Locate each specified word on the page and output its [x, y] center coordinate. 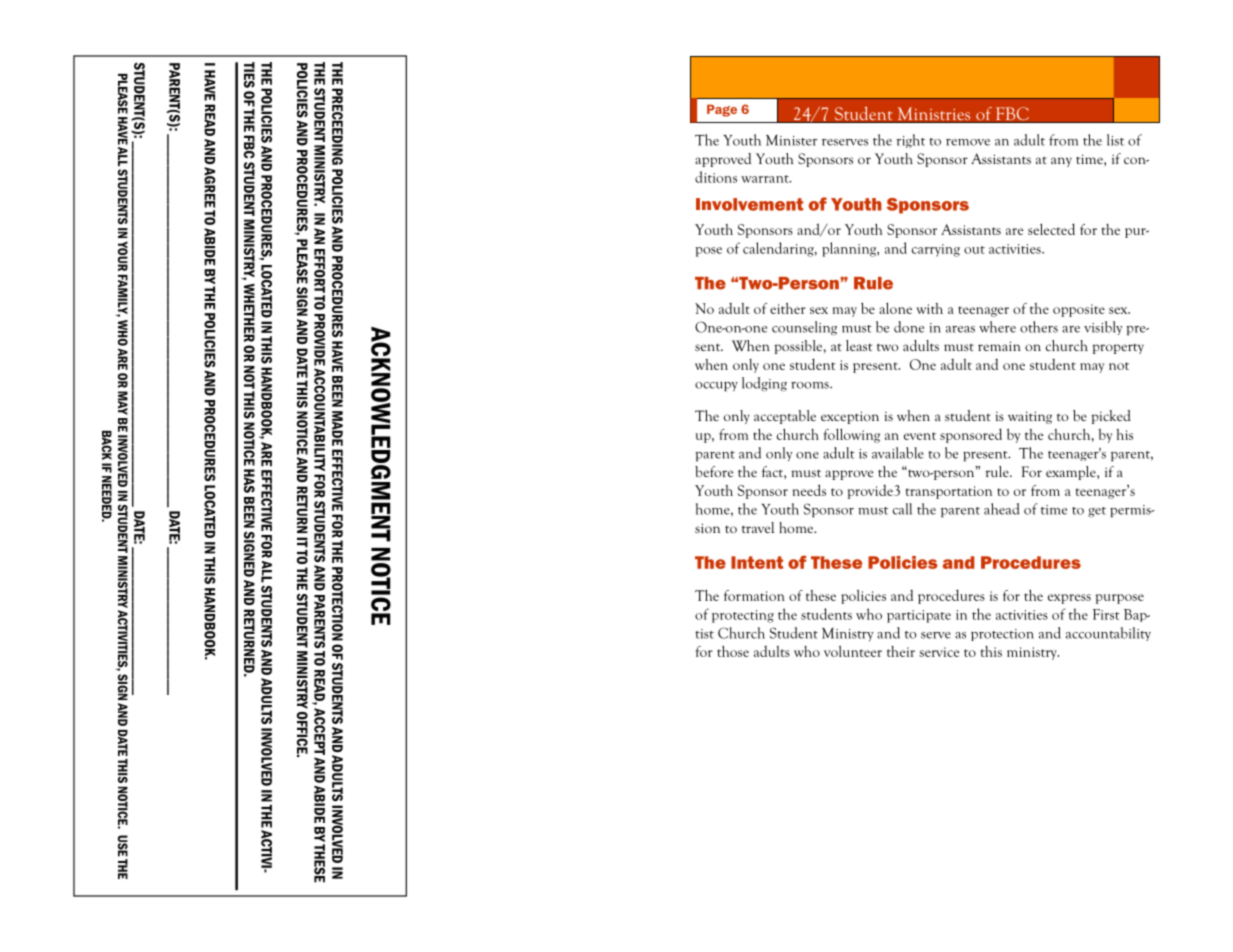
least [859, 345]
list [1115, 140]
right [910, 141]
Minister [791, 140]
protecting [743, 616]
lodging [764, 384]
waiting [1030, 417]
